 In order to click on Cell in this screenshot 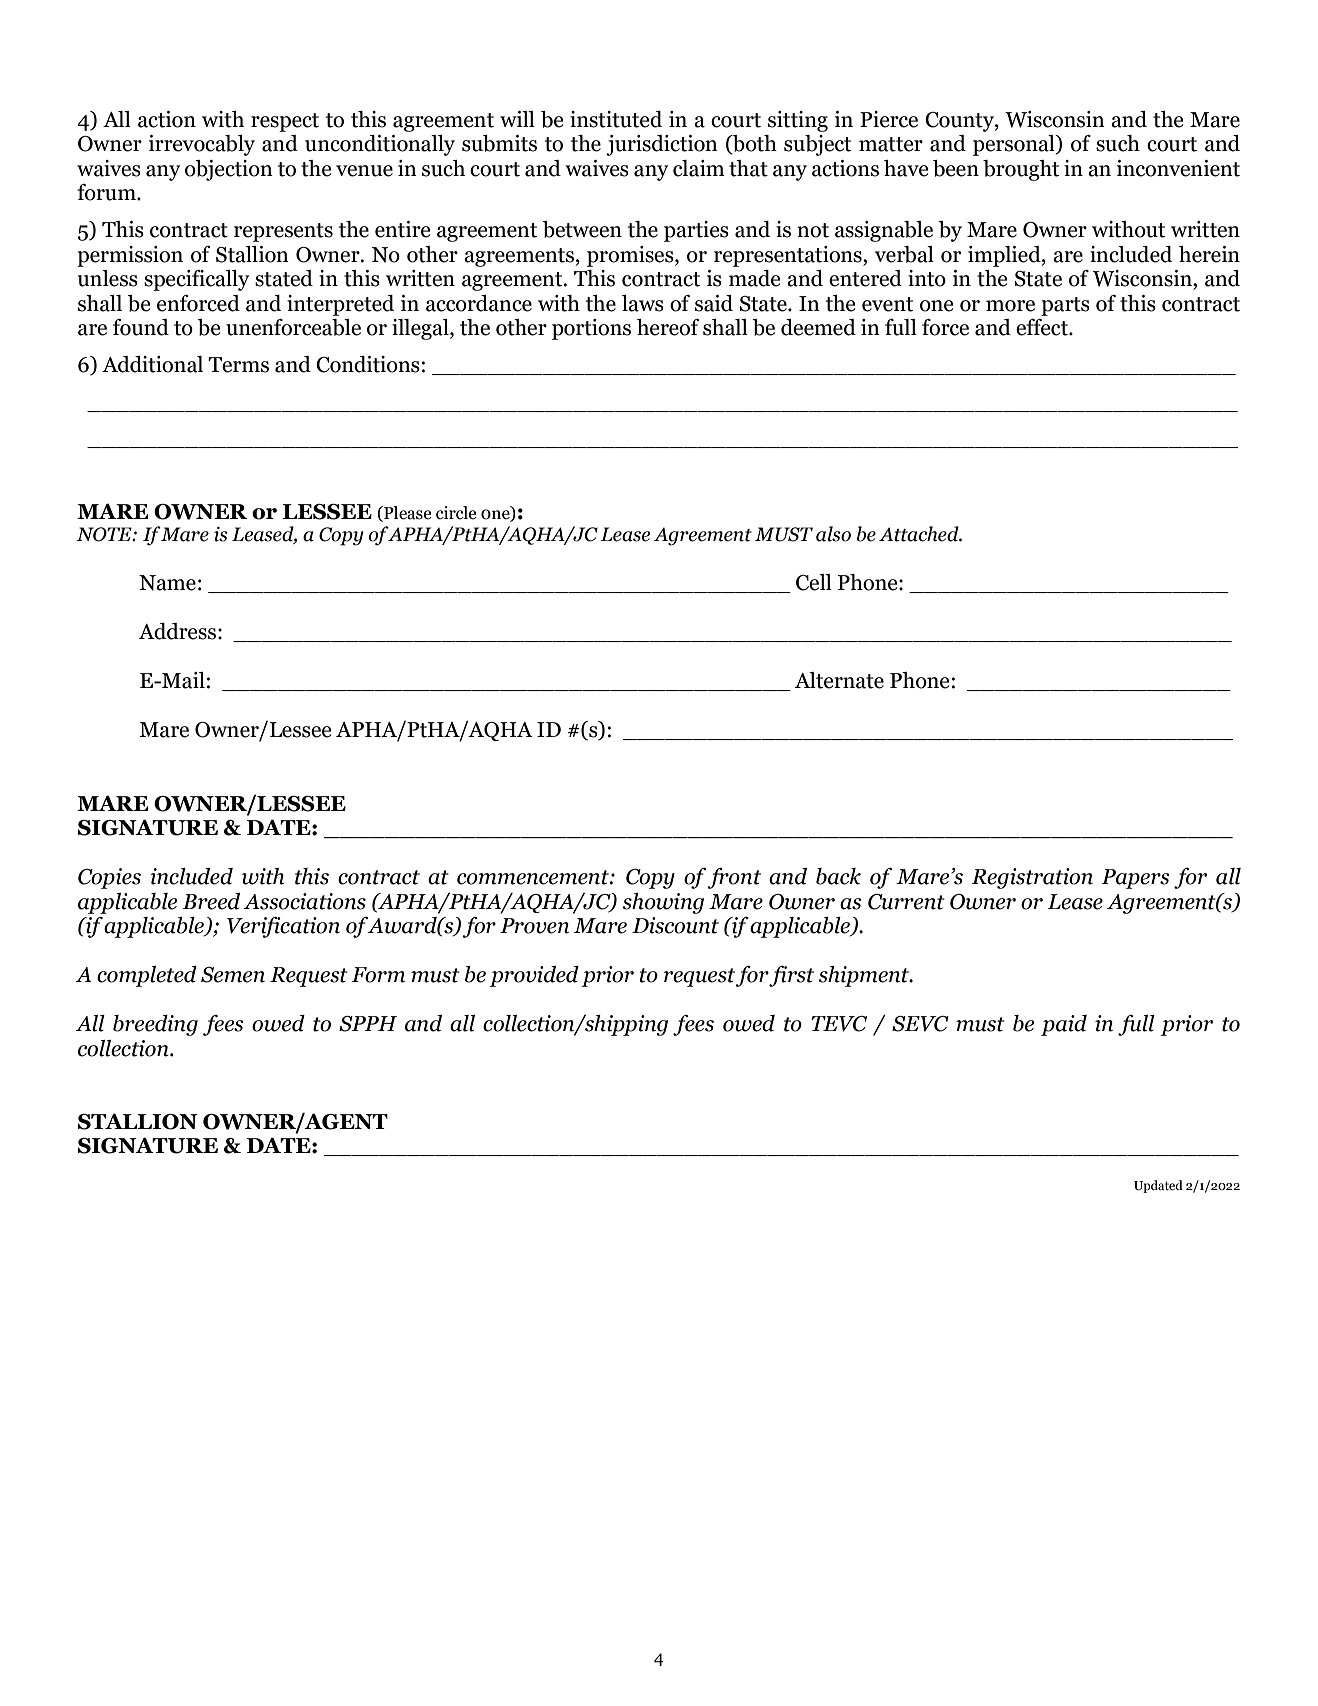, I will do `click(814, 582)`.
